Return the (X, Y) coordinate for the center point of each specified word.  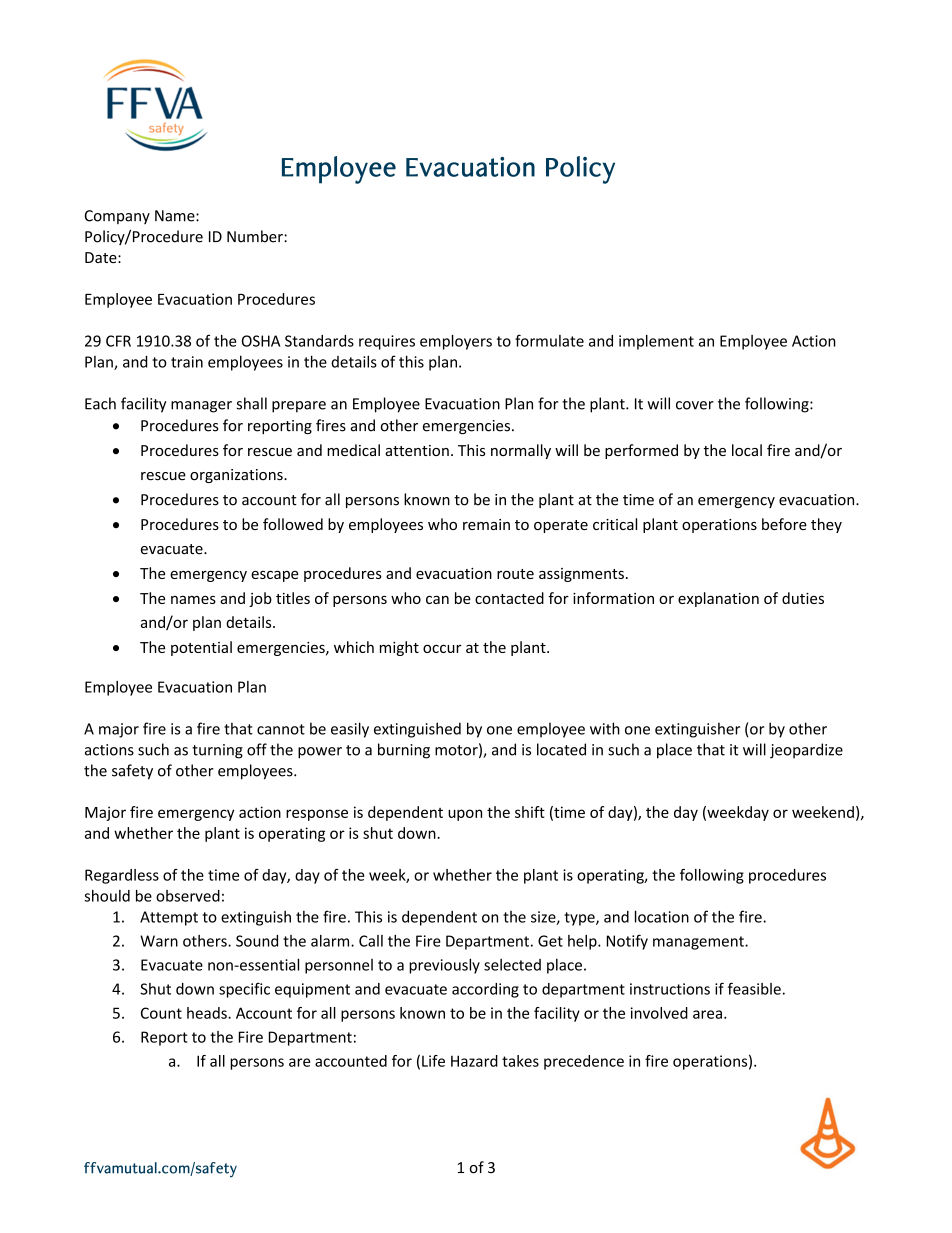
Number (256, 236)
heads (208, 1013)
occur (442, 648)
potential (201, 648)
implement (656, 342)
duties (803, 598)
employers (456, 342)
